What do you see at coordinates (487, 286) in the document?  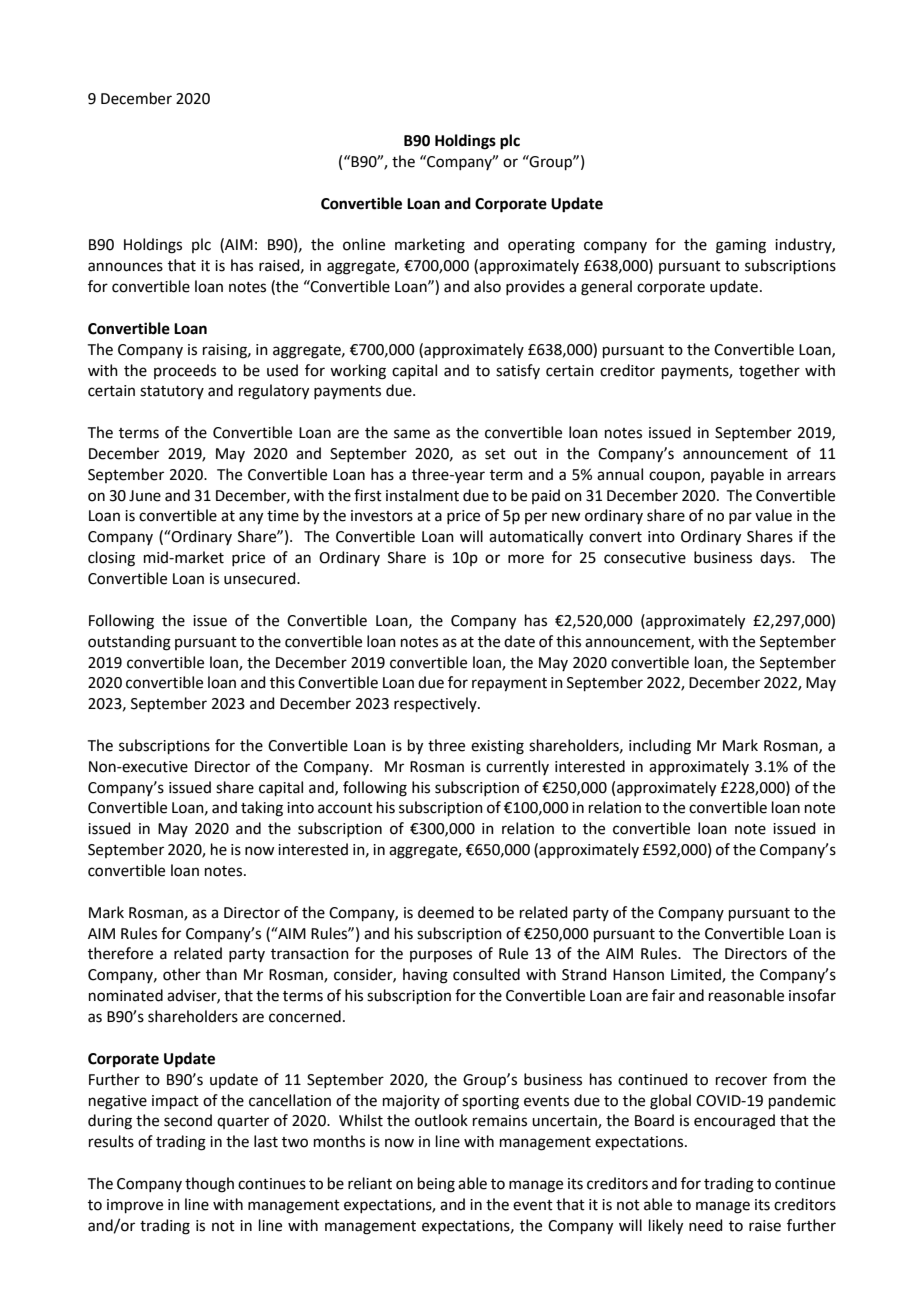 I see `also` at bounding box center [487, 286].
